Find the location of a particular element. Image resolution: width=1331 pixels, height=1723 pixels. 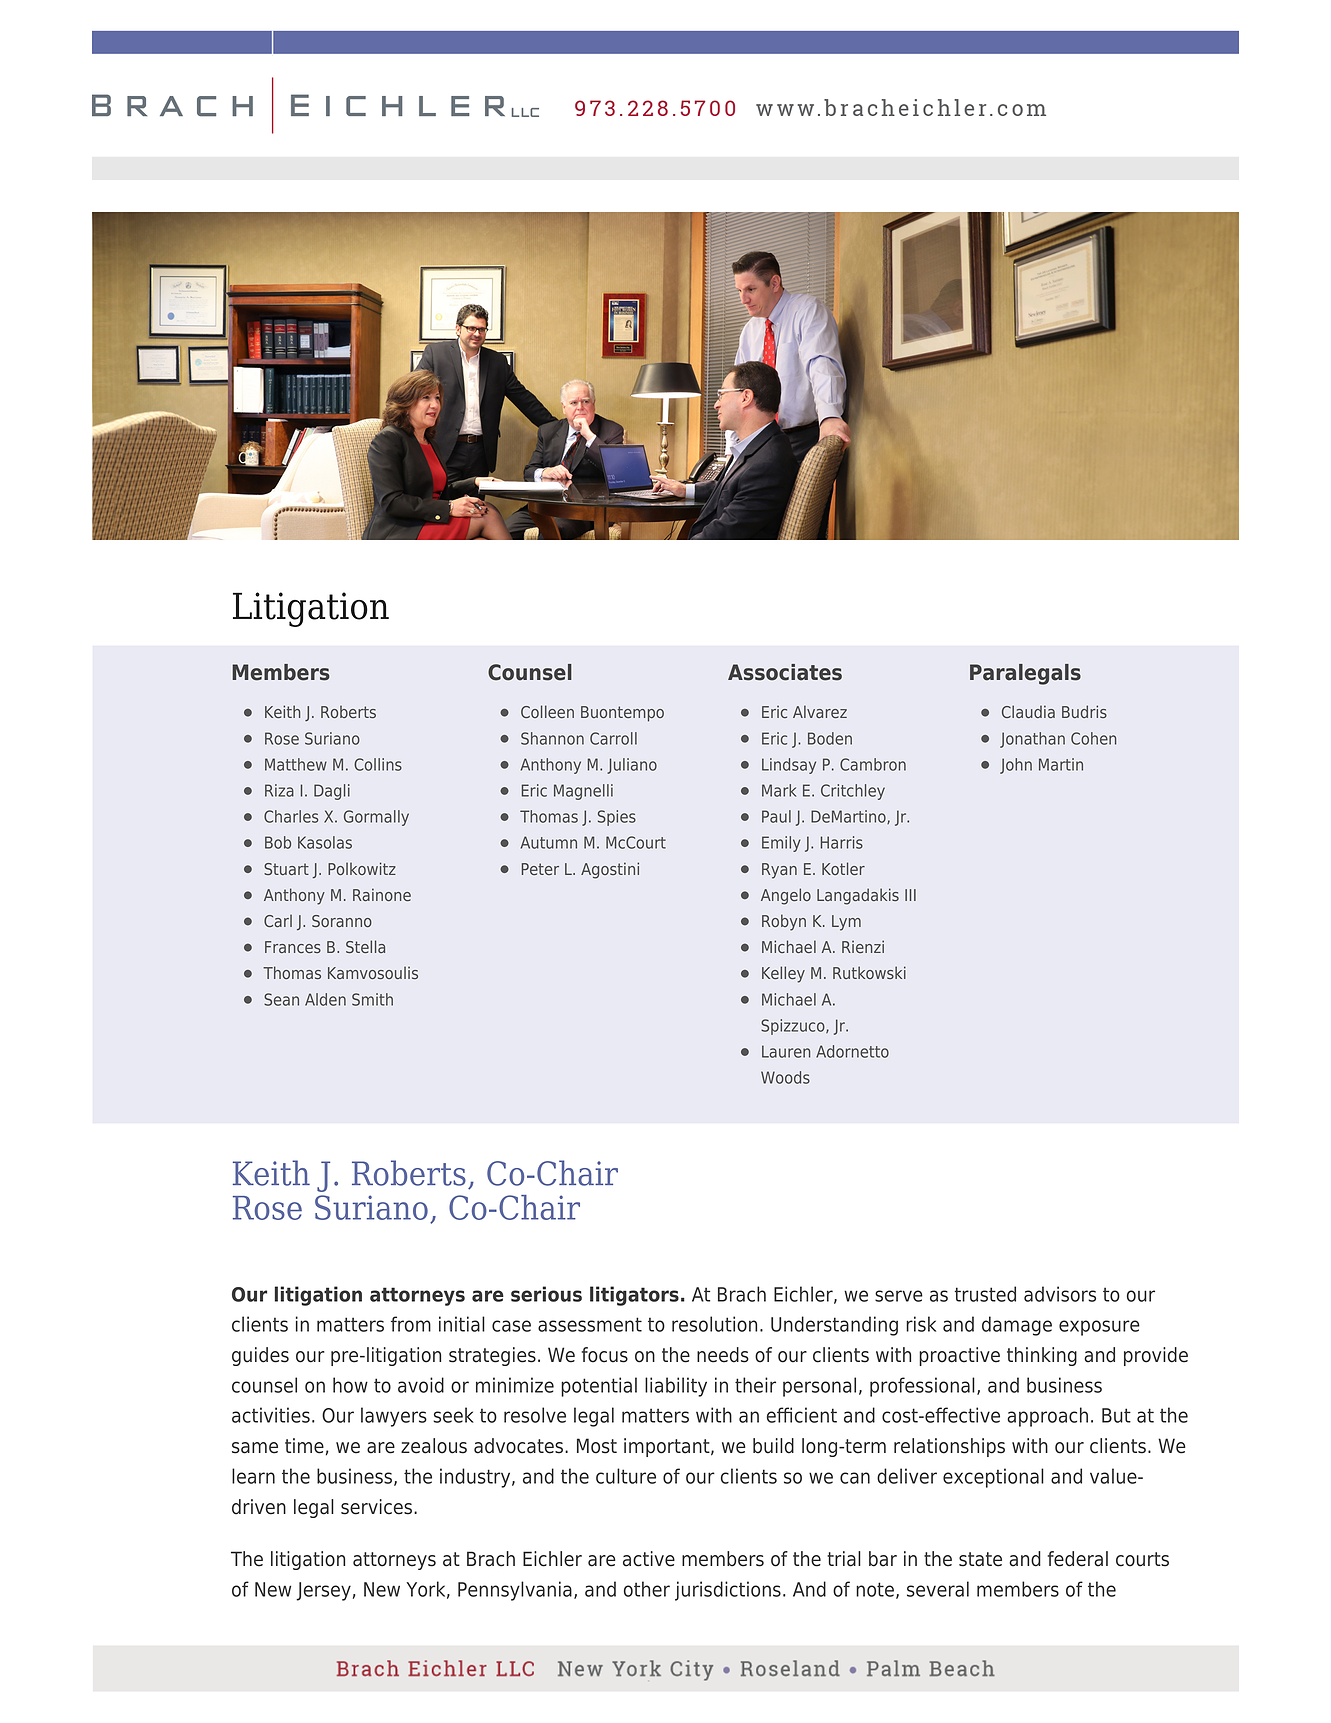

Claudia is located at coordinates (1028, 711).
